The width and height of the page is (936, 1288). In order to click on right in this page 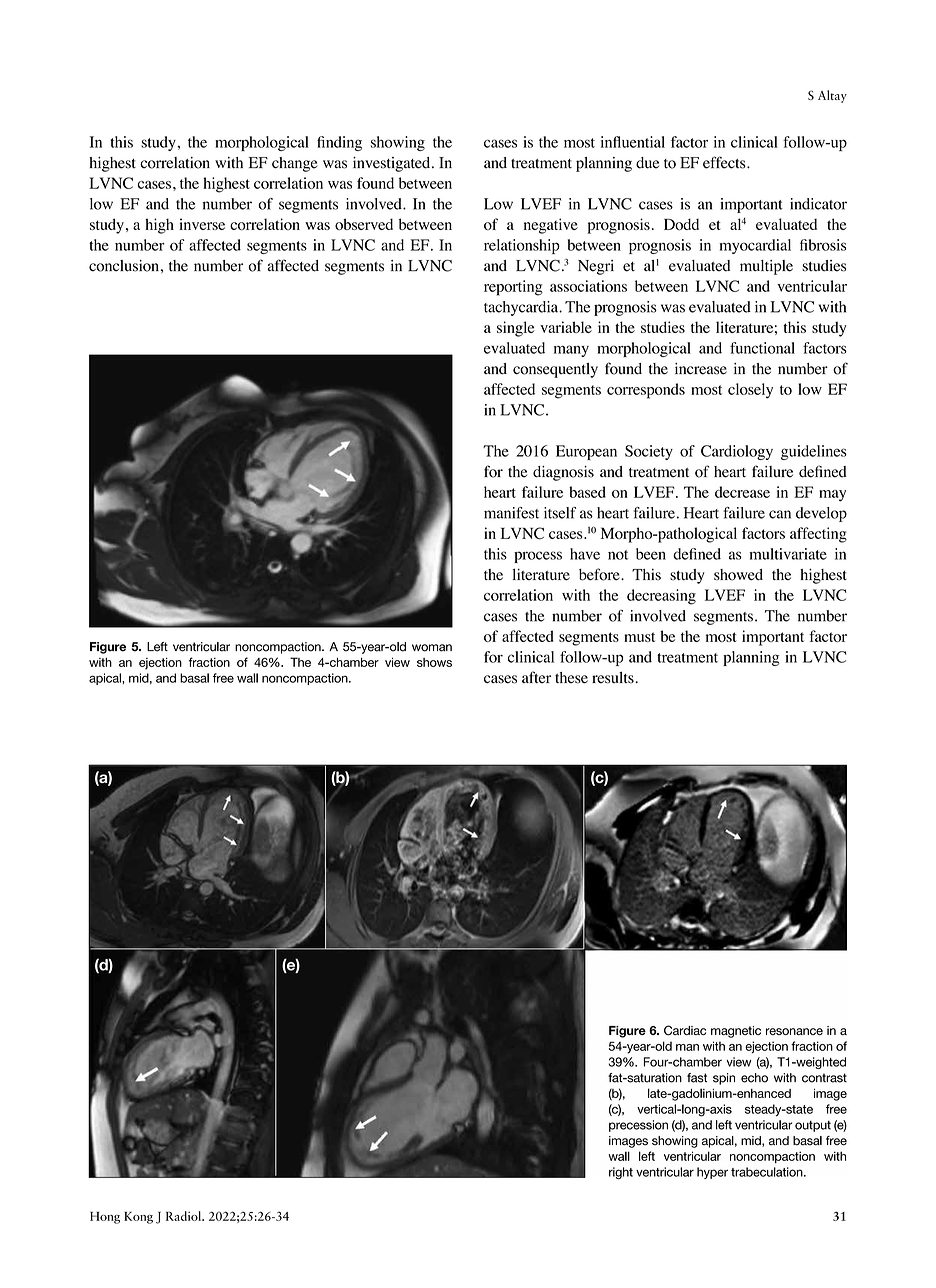, I will do `click(621, 1173)`.
